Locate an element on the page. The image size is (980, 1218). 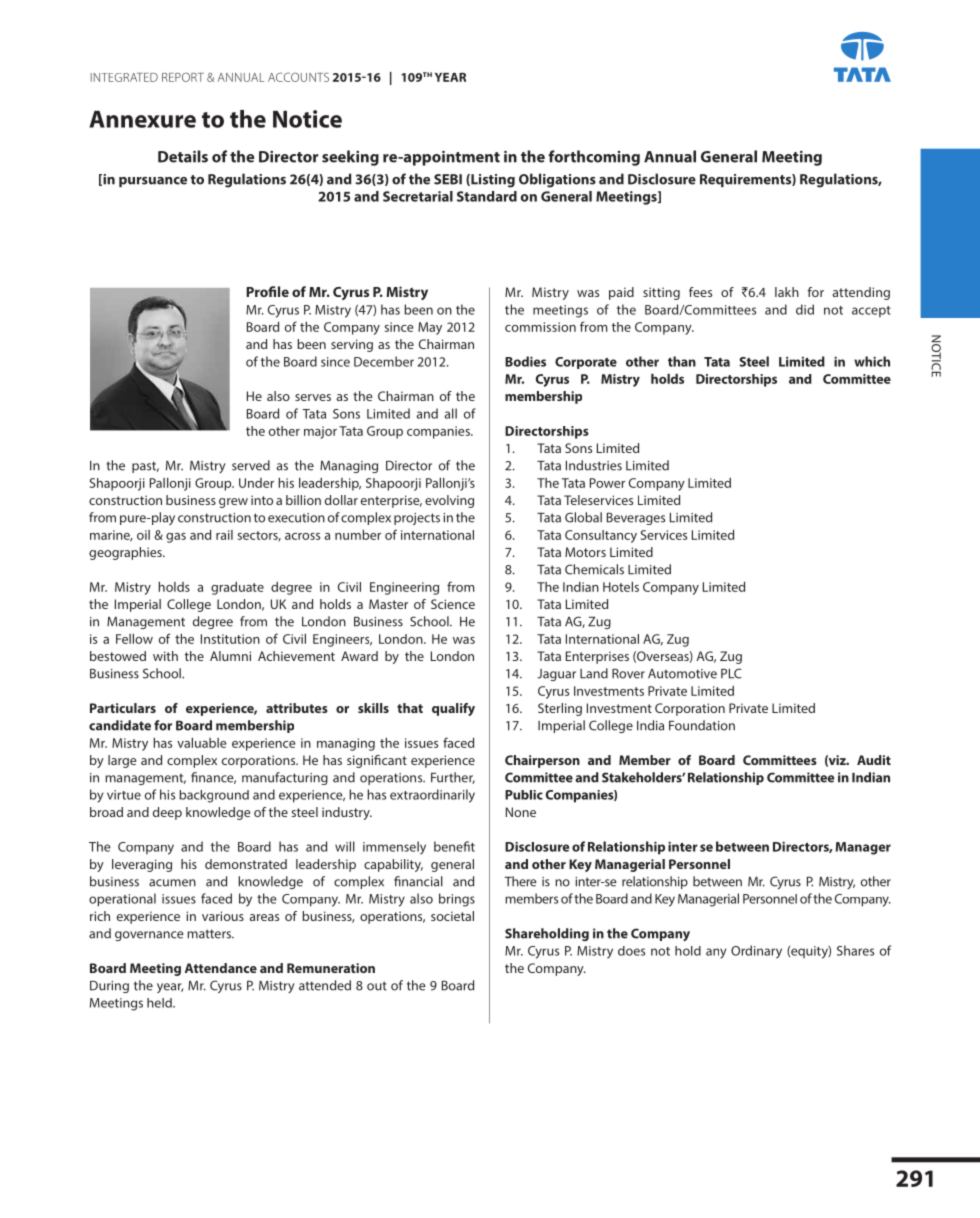
REPORT is located at coordinates (183, 77).
